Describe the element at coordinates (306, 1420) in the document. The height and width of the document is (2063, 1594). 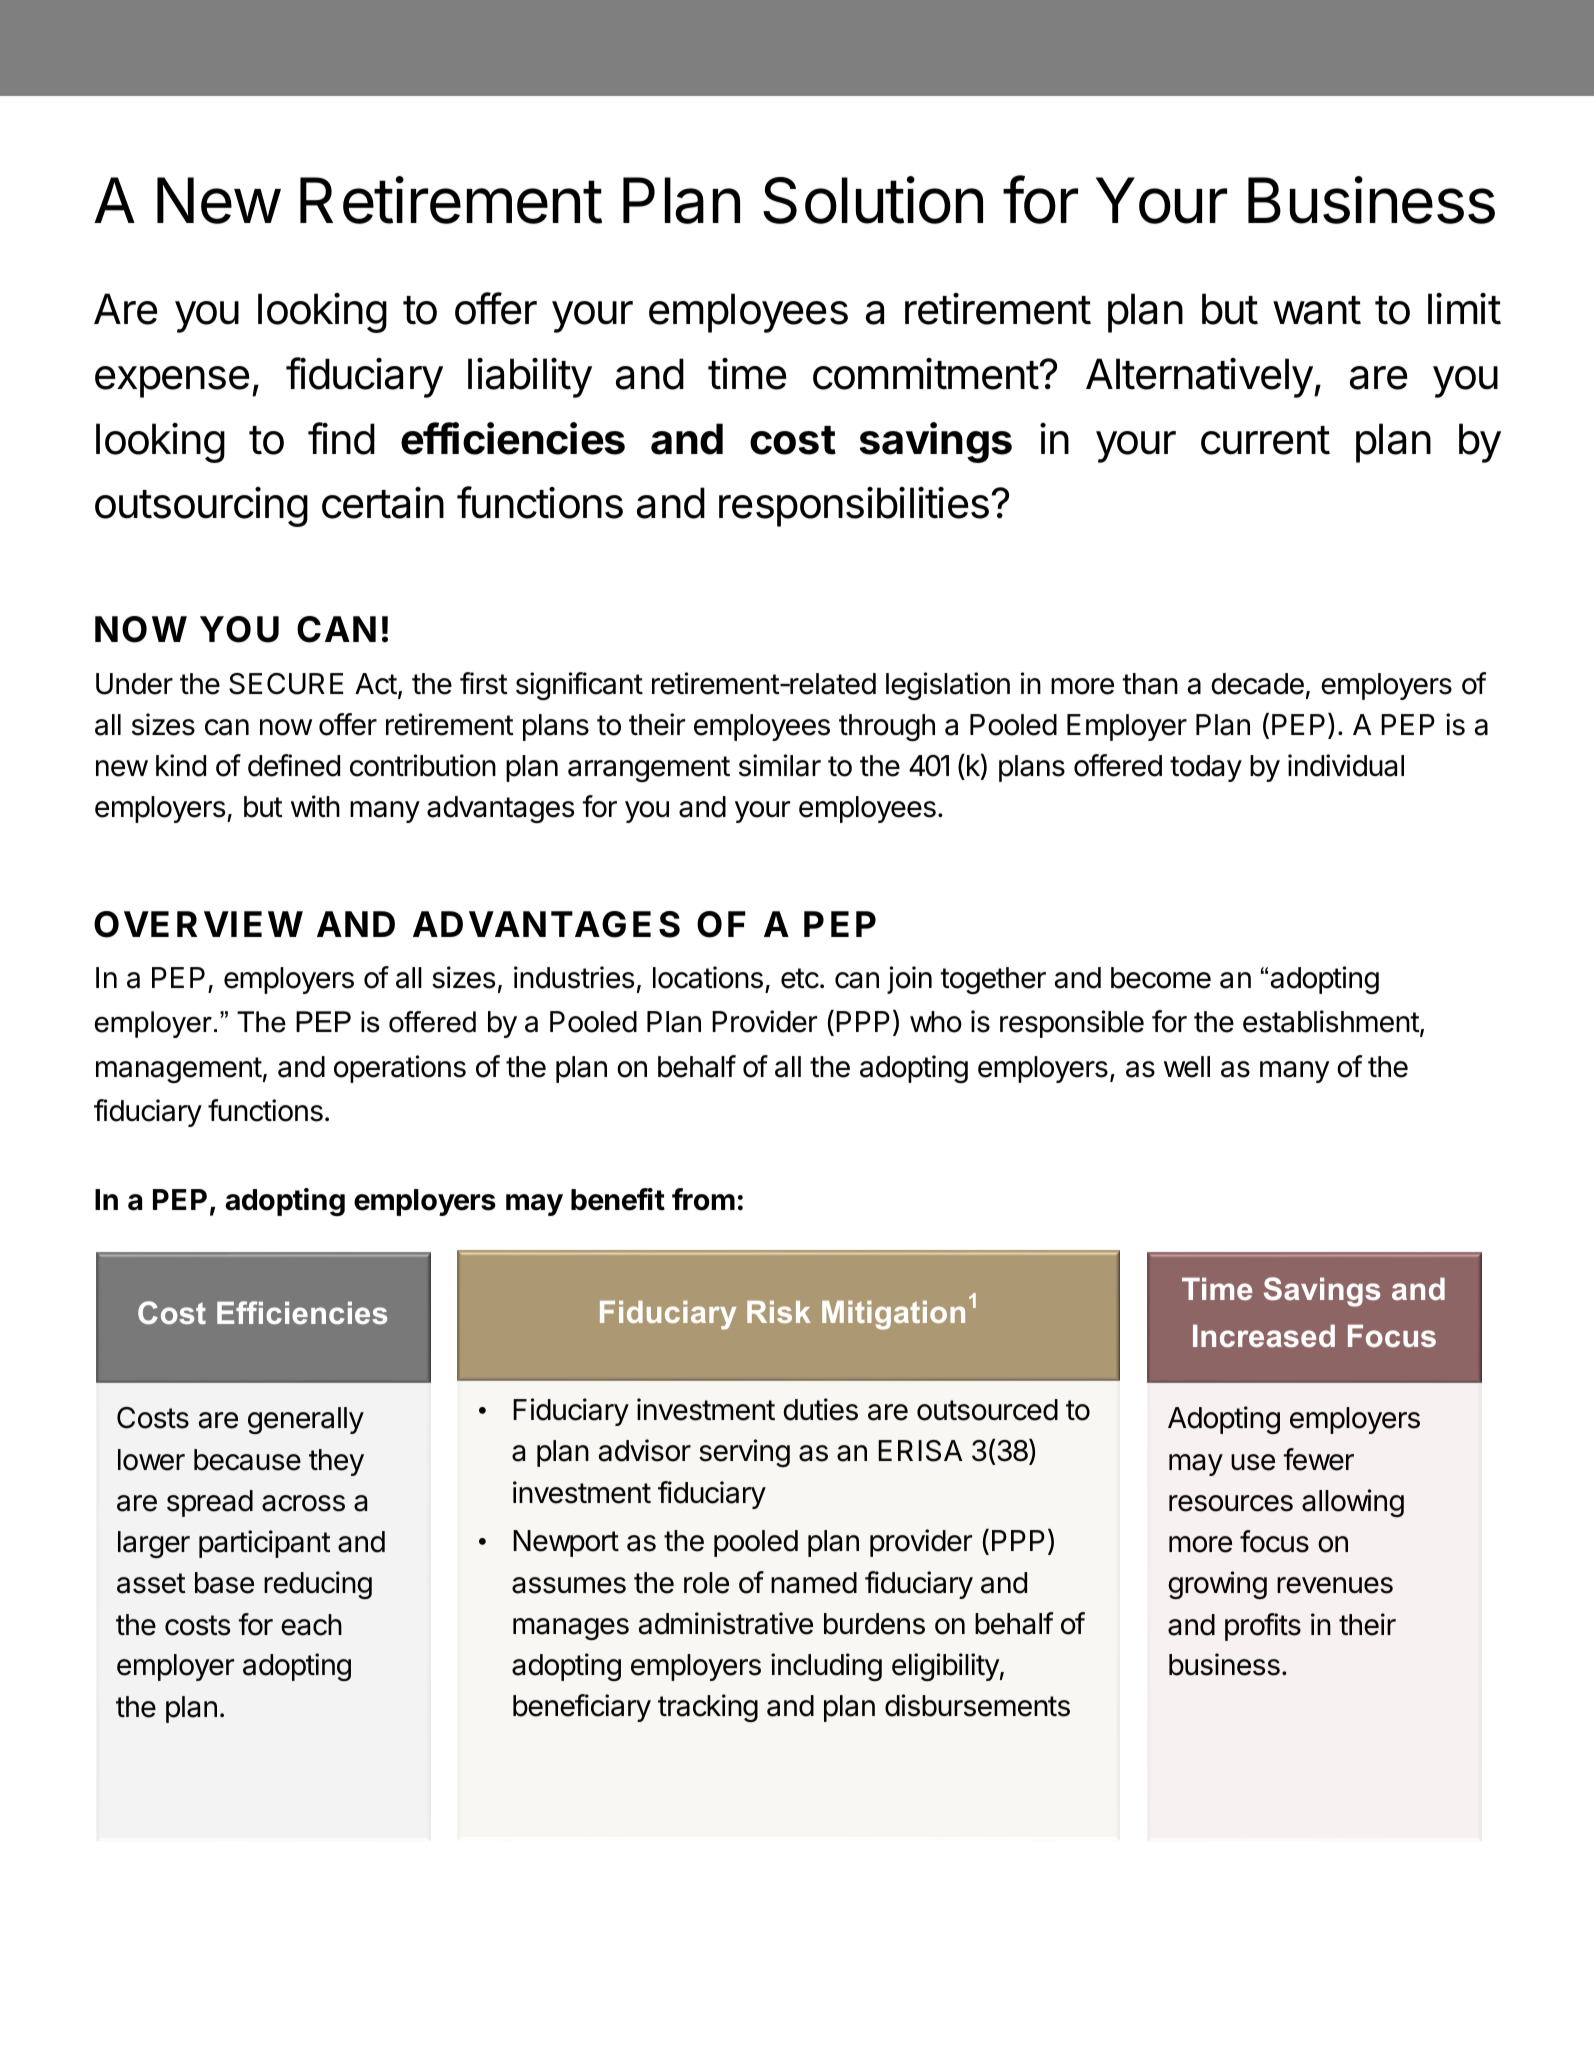
I see `generally` at that location.
